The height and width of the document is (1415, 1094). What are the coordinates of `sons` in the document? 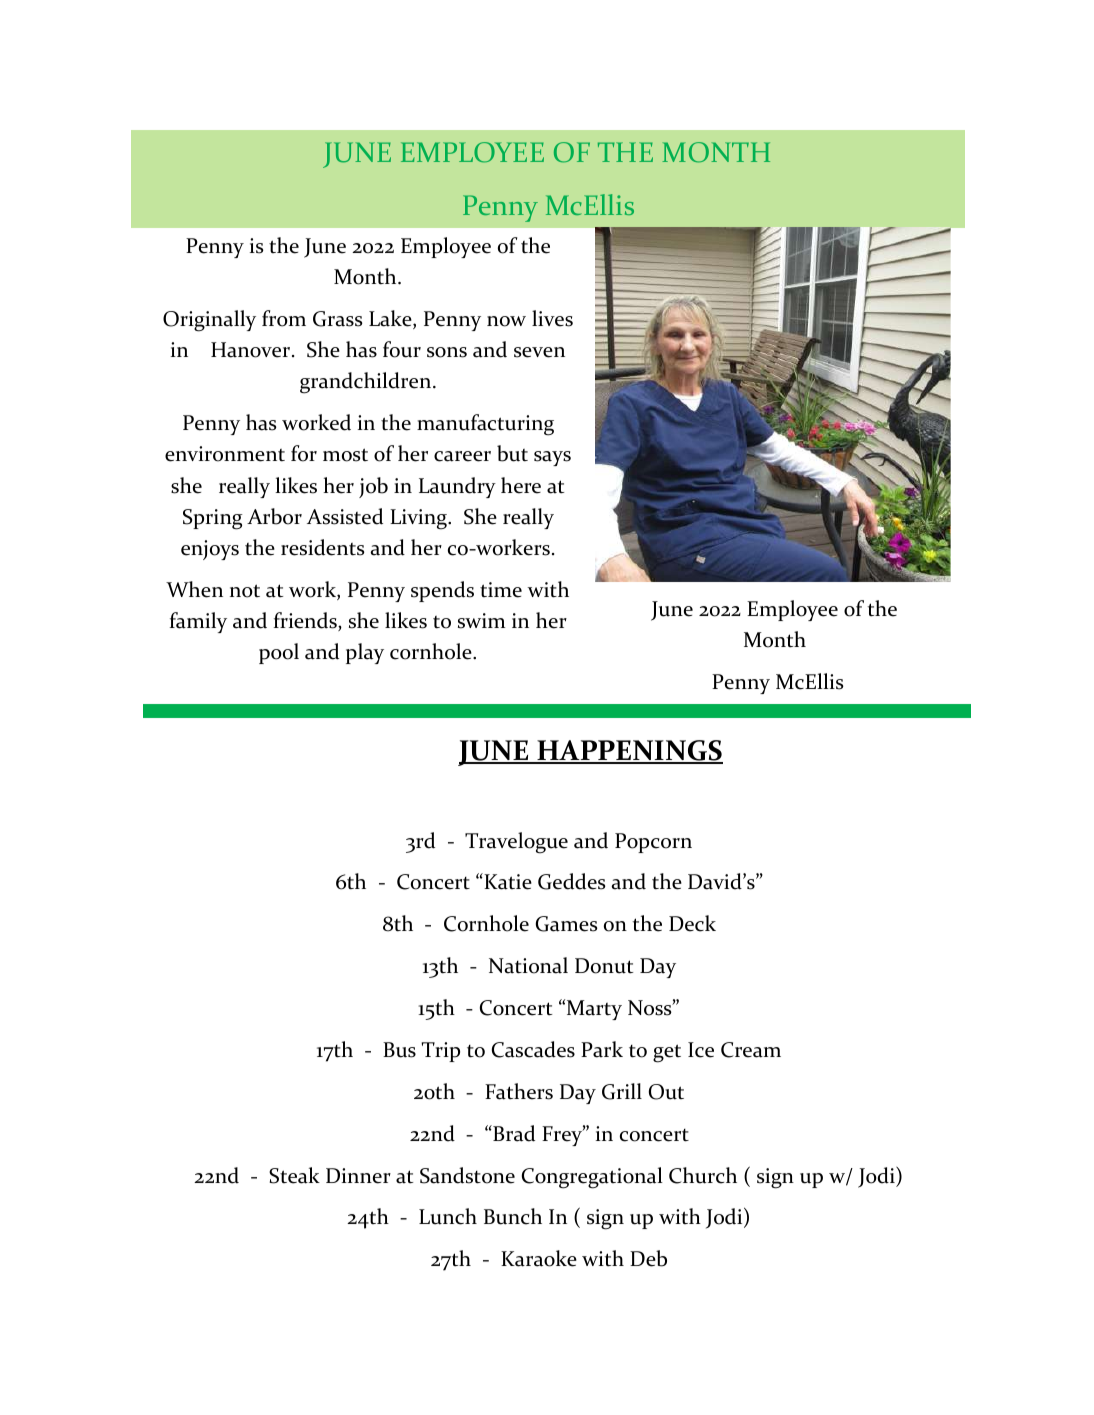 It's located at (447, 352).
